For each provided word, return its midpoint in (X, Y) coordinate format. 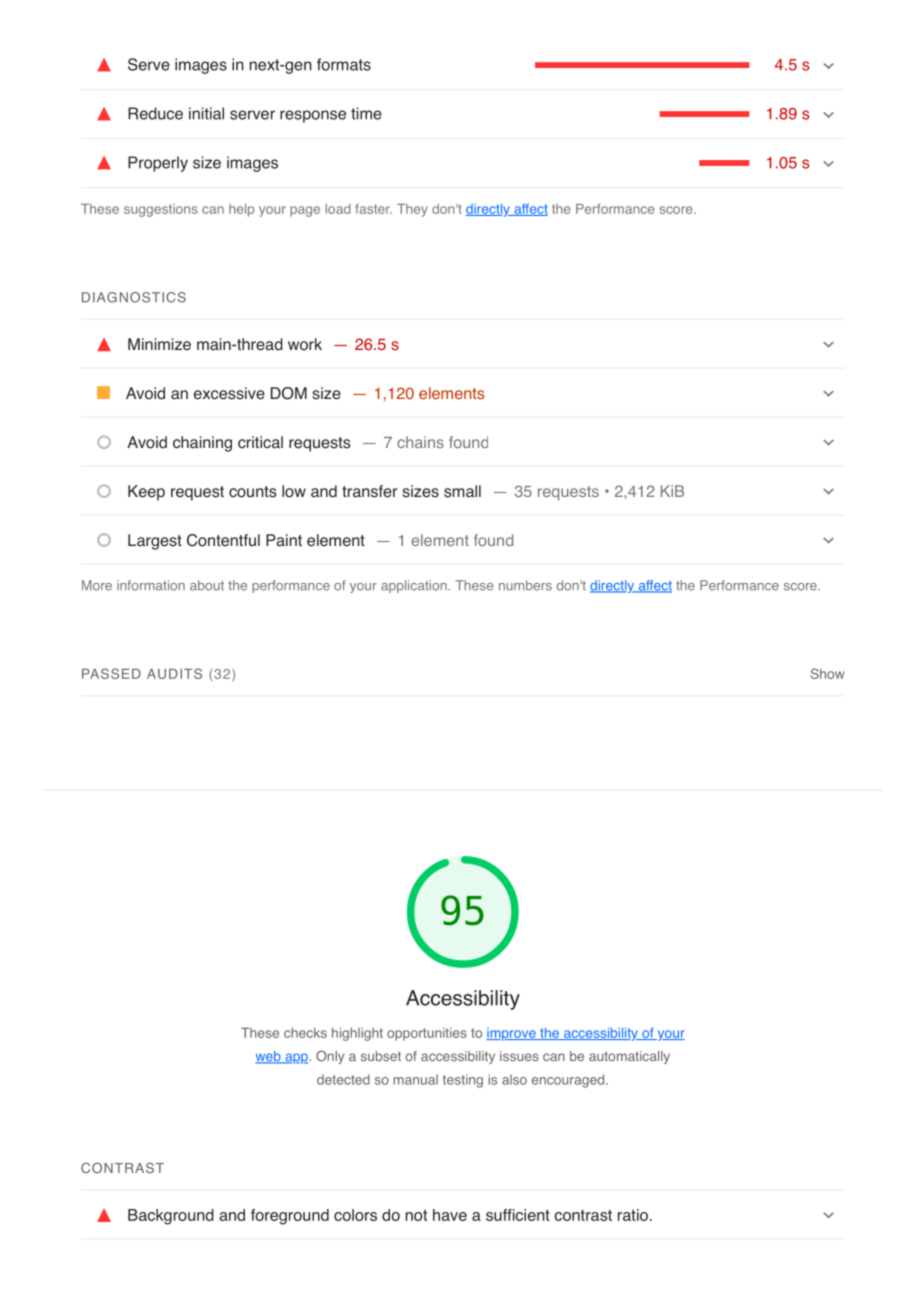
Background (171, 1217)
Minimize (159, 344)
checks (305, 1033)
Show (827, 673)
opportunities (427, 1034)
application (414, 586)
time (366, 113)
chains (420, 442)
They (412, 210)
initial (206, 113)
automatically (629, 1057)
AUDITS (174, 673)
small (462, 491)
